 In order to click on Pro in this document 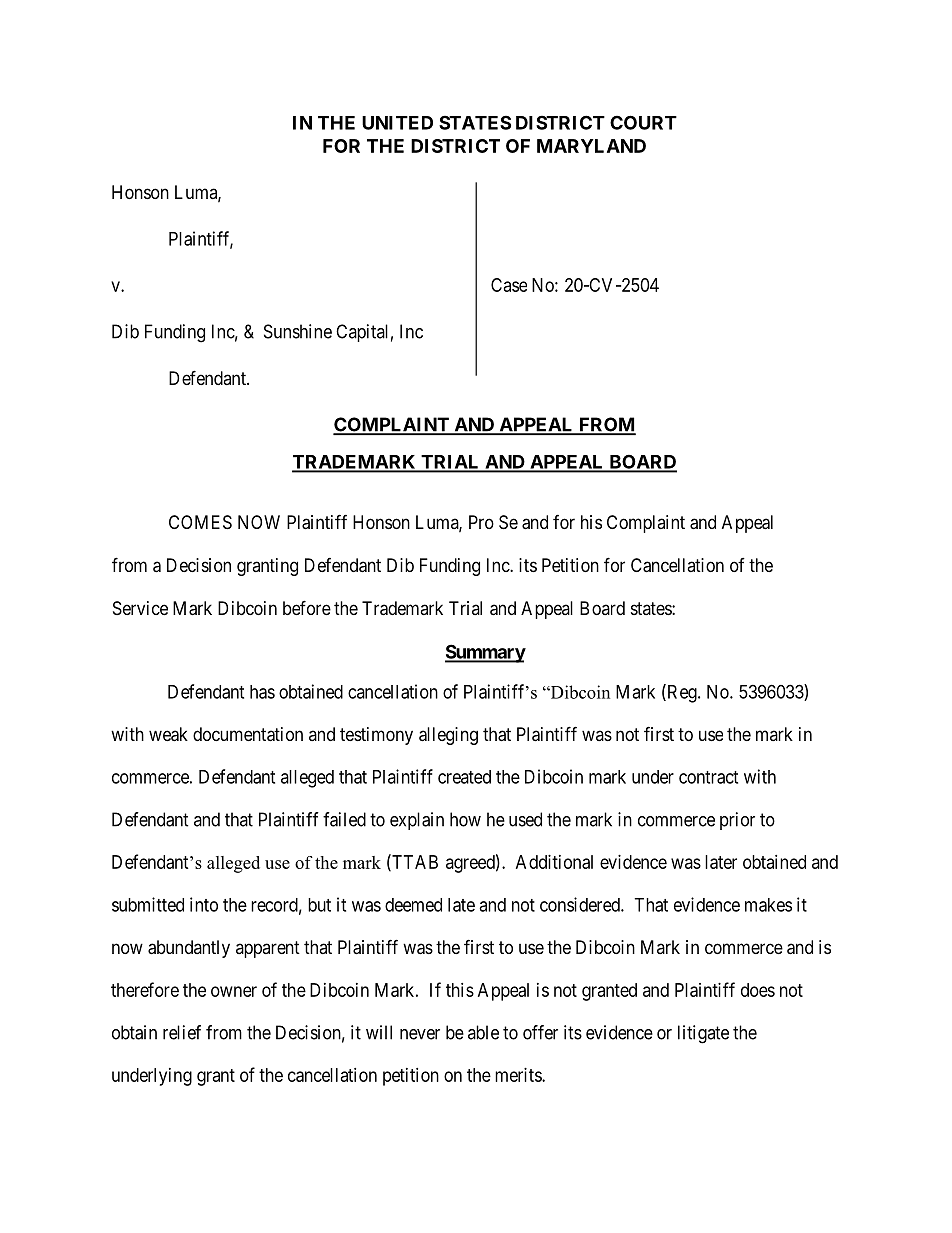, I will do `click(481, 522)`.
